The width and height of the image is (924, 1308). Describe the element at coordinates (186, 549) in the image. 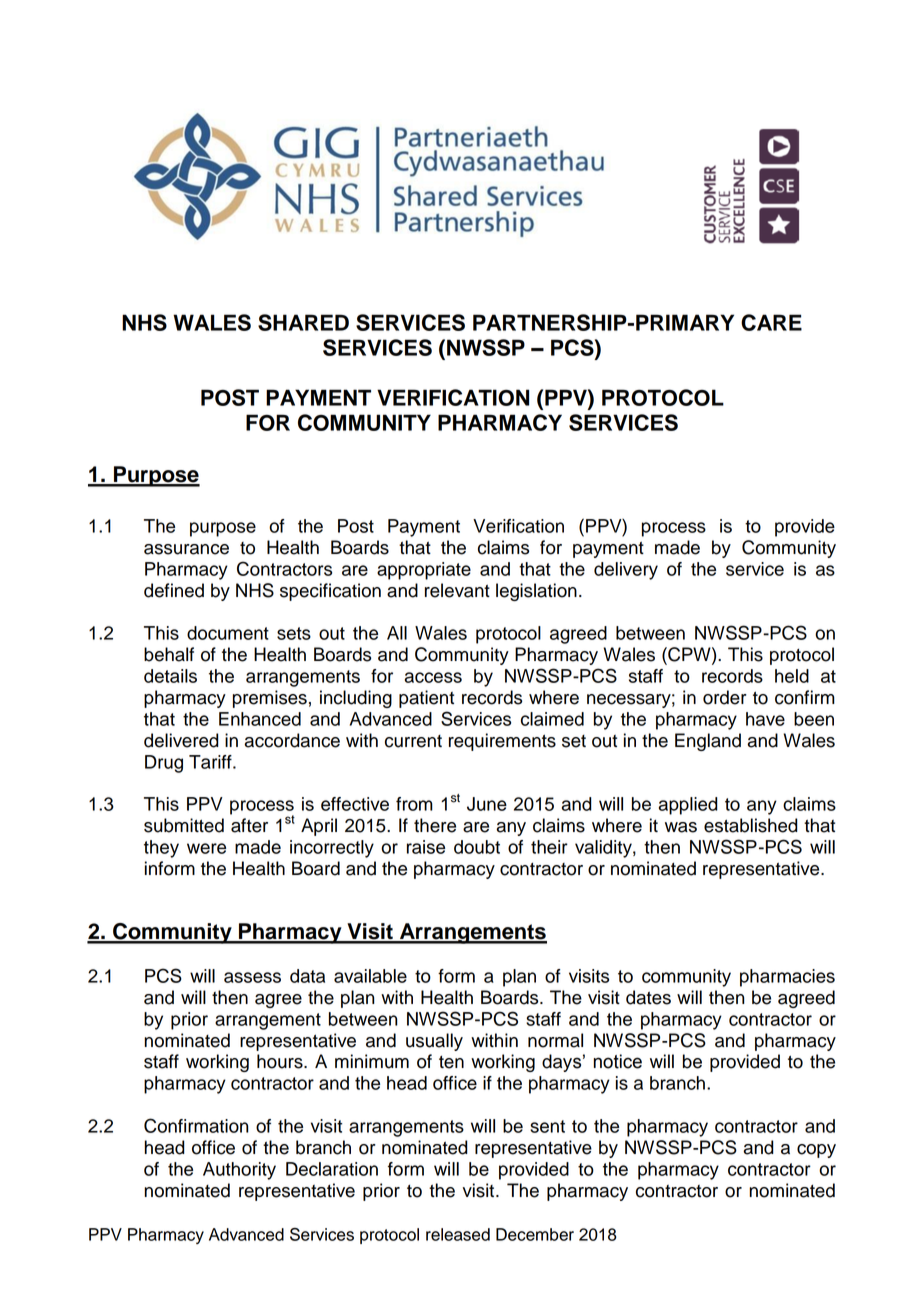

I see `assurance` at that location.
